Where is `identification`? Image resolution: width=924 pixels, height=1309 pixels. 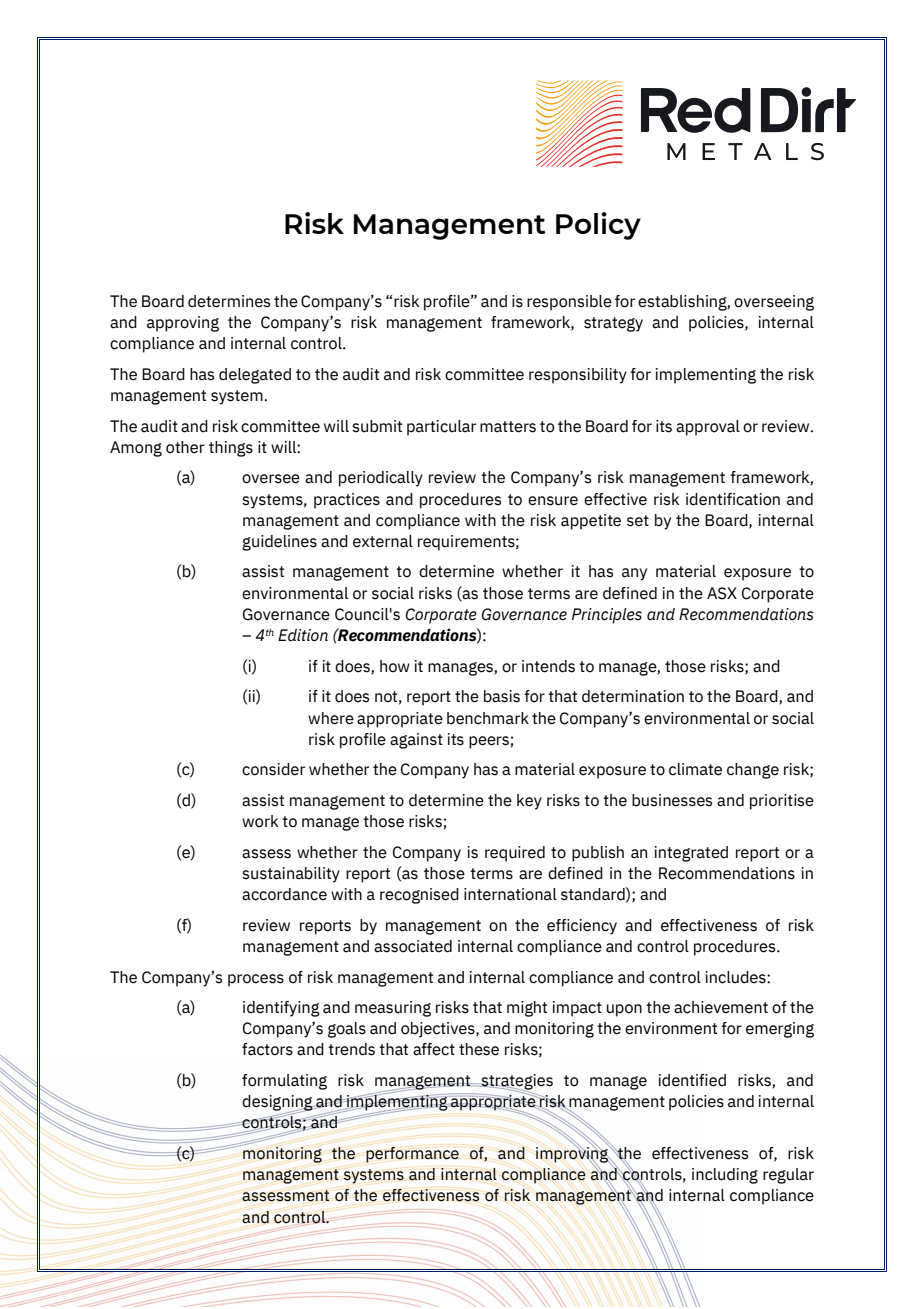
identification is located at coordinates (733, 499).
